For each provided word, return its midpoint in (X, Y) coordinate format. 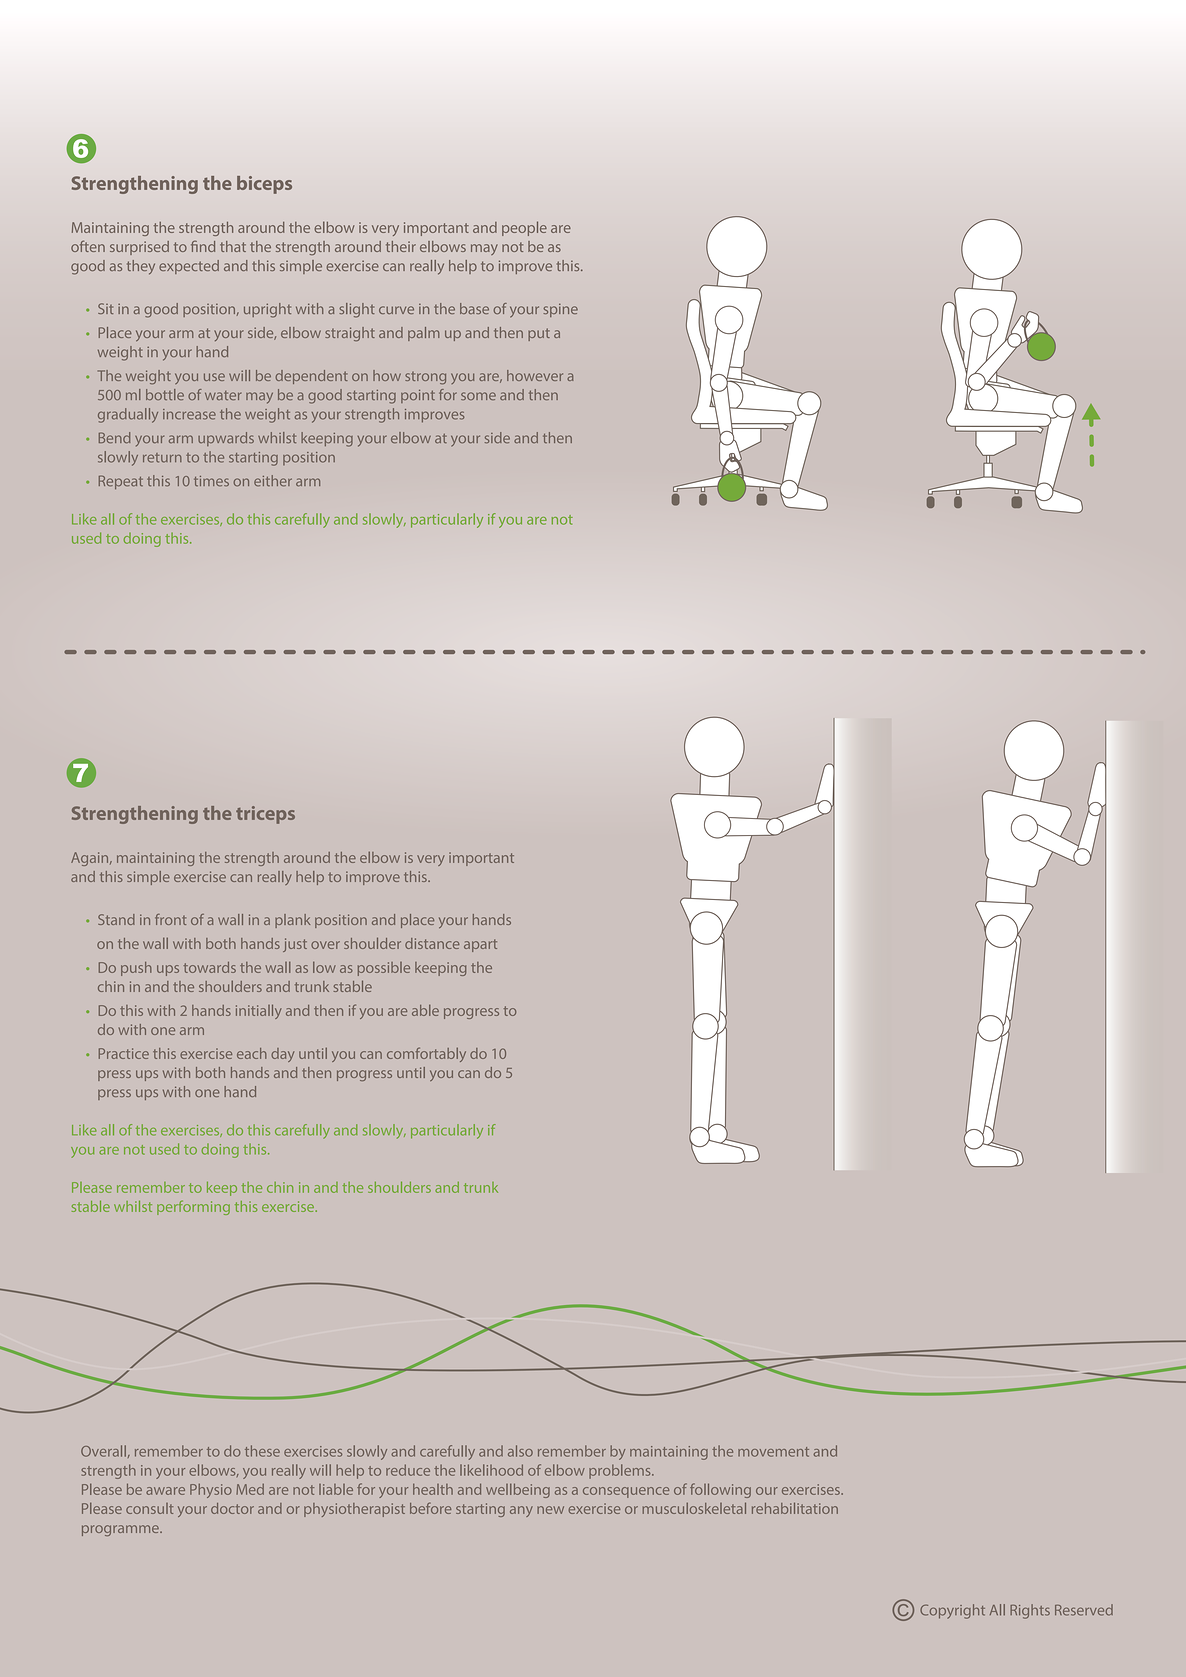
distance (432, 943)
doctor (232, 1508)
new (550, 1510)
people (524, 228)
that (233, 246)
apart (480, 945)
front (170, 919)
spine (560, 310)
